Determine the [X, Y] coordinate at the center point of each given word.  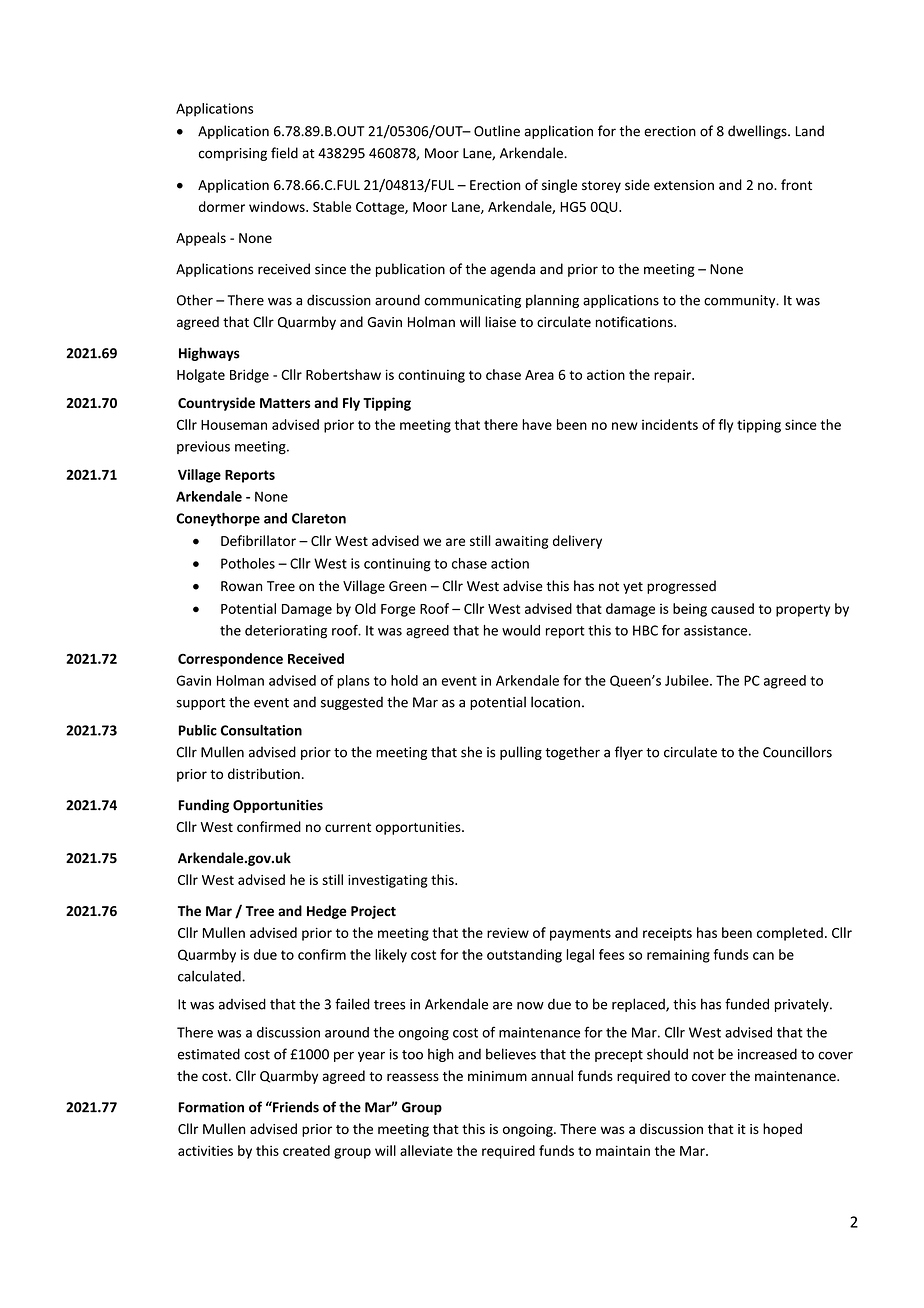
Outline [497, 131]
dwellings [758, 132]
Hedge [327, 912]
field [284, 153]
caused [732, 608]
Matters [285, 403]
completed [790, 934]
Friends [295, 1107]
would [521, 630]
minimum [497, 1076]
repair [673, 376]
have [537, 424]
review [508, 933]
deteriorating [286, 632]
